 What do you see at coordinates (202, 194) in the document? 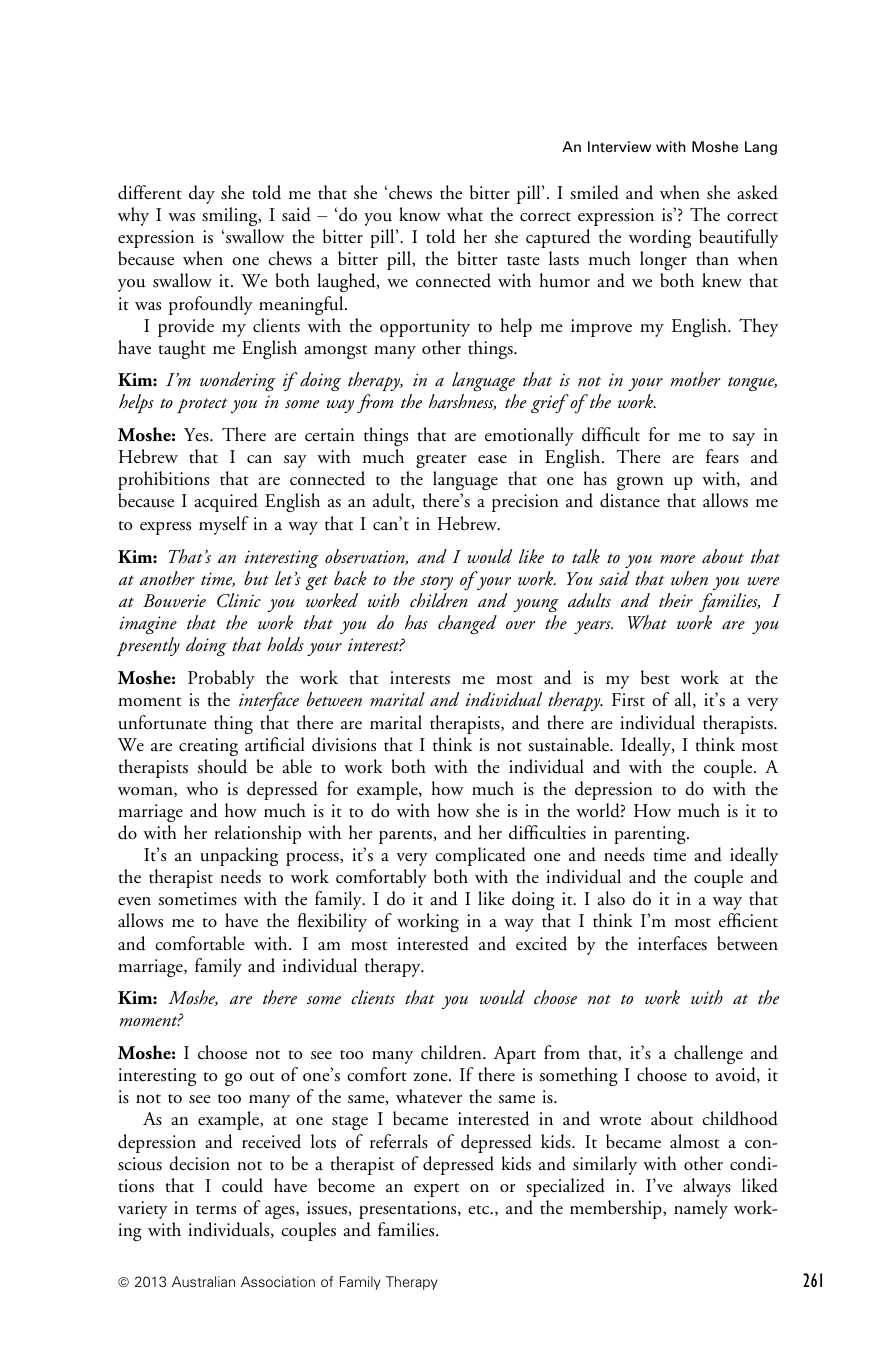
I see `day` at bounding box center [202, 194].
